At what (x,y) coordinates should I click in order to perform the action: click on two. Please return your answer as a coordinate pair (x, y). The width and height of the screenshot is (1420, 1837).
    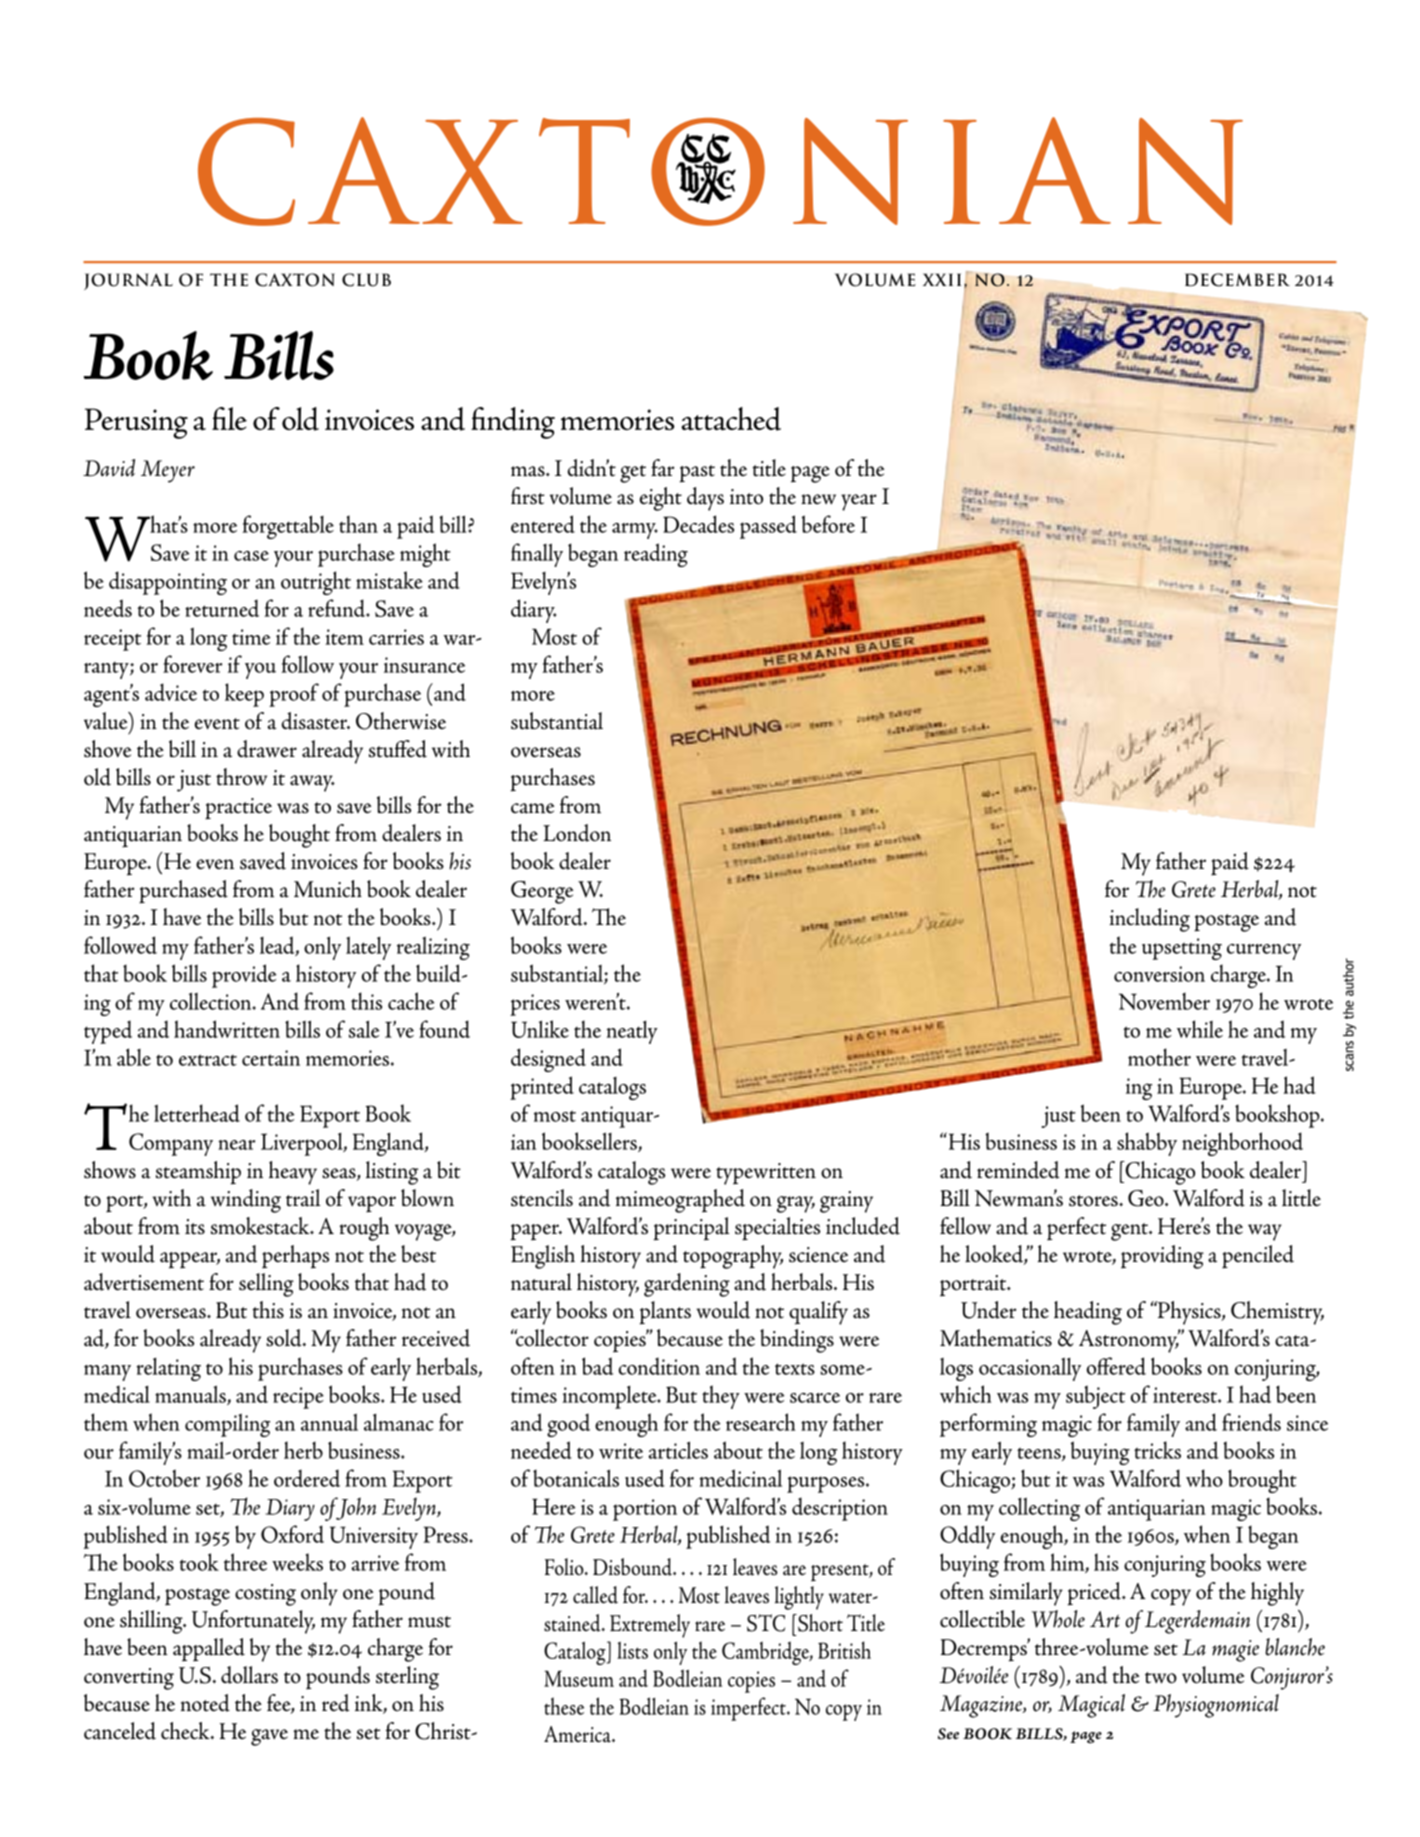
    Looking at the image, I should click on (1161, 1678).
